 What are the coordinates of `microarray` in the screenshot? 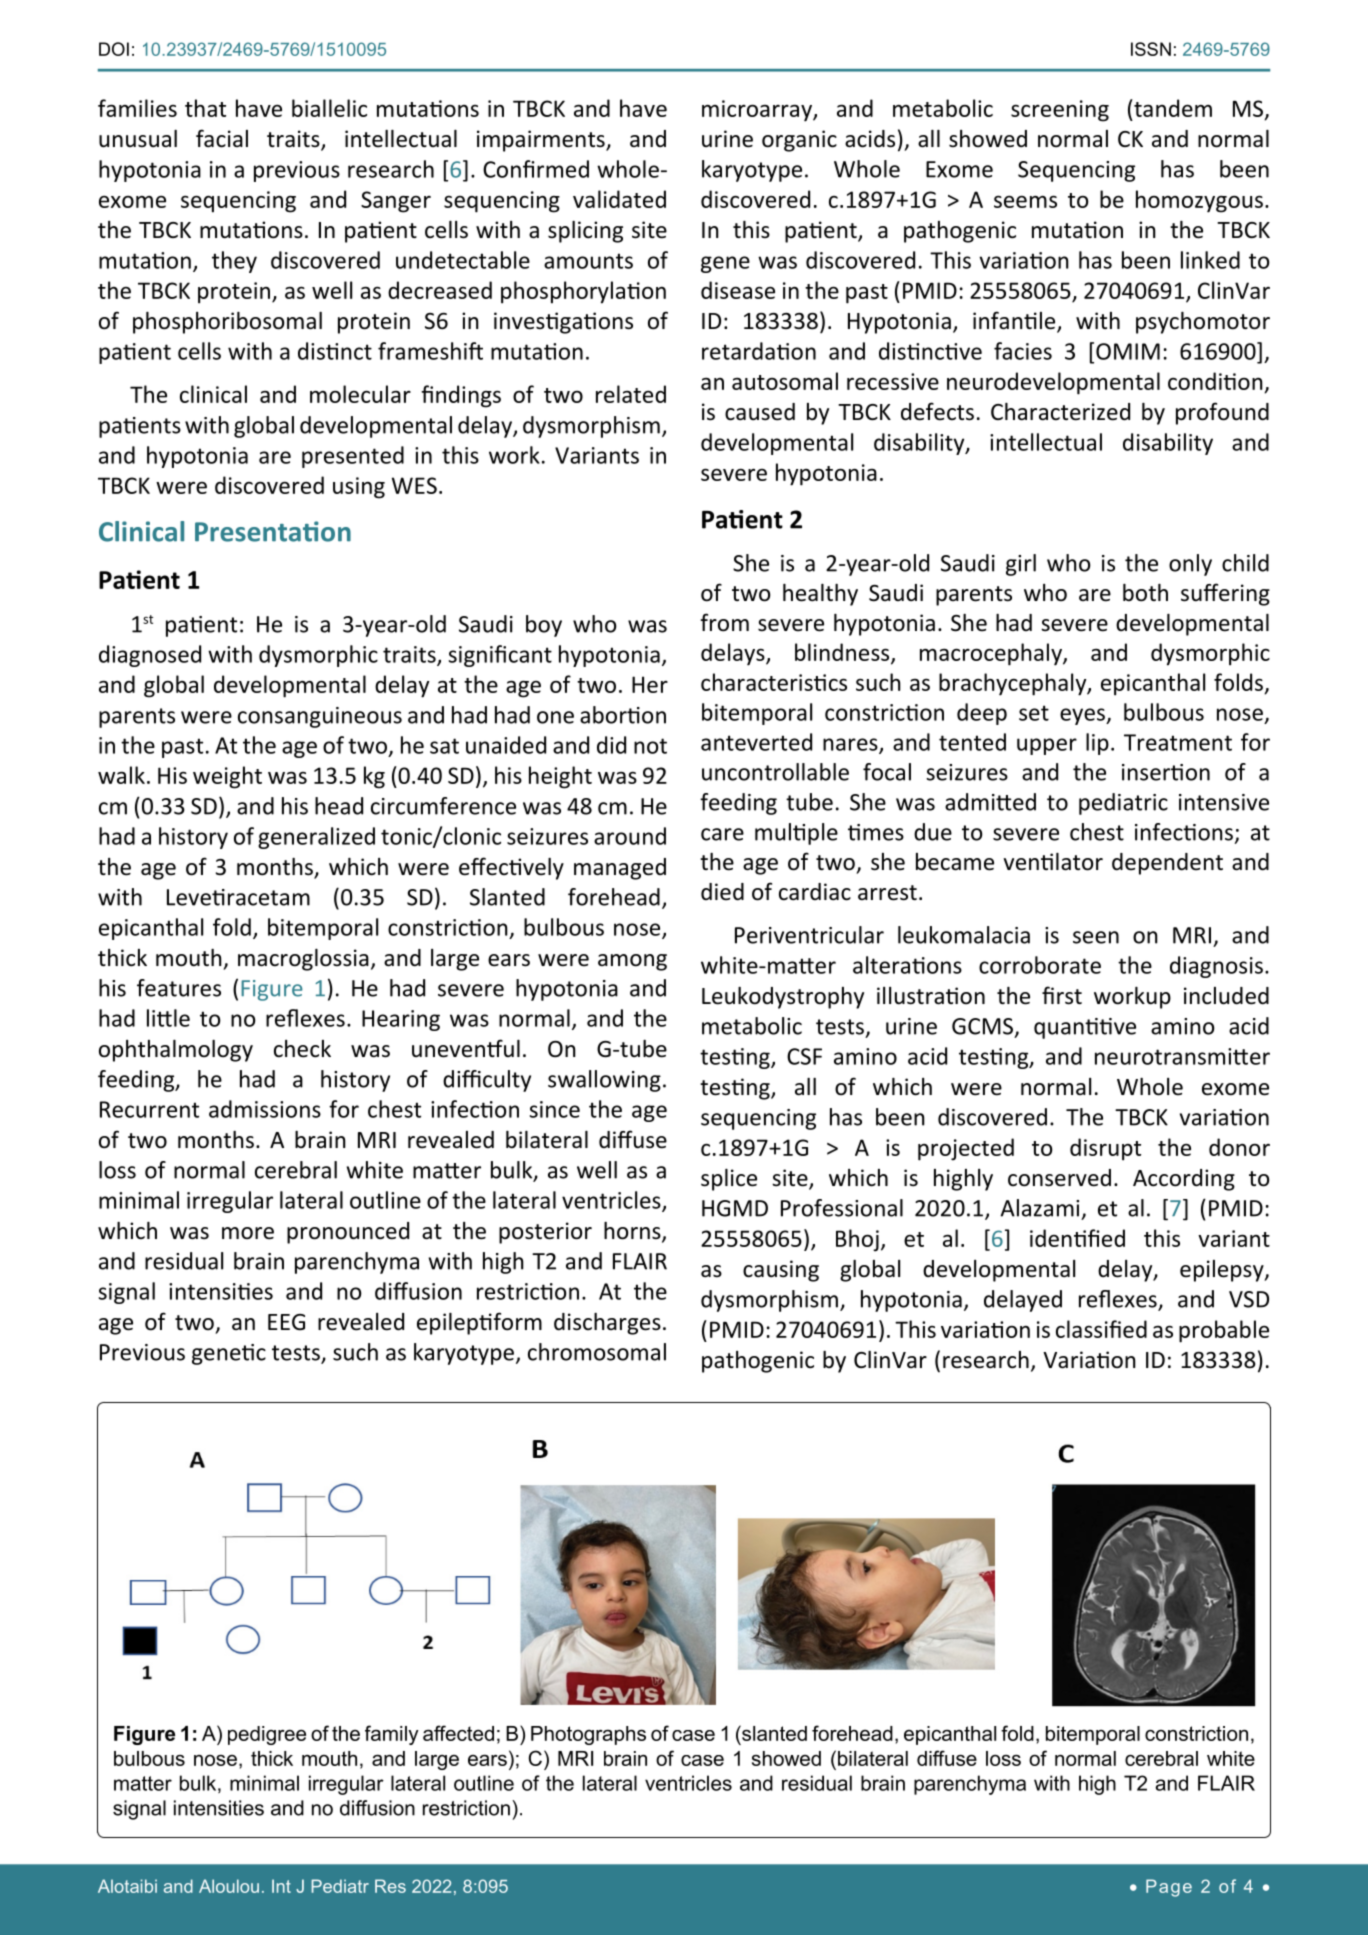 It's located at (758, 111).
